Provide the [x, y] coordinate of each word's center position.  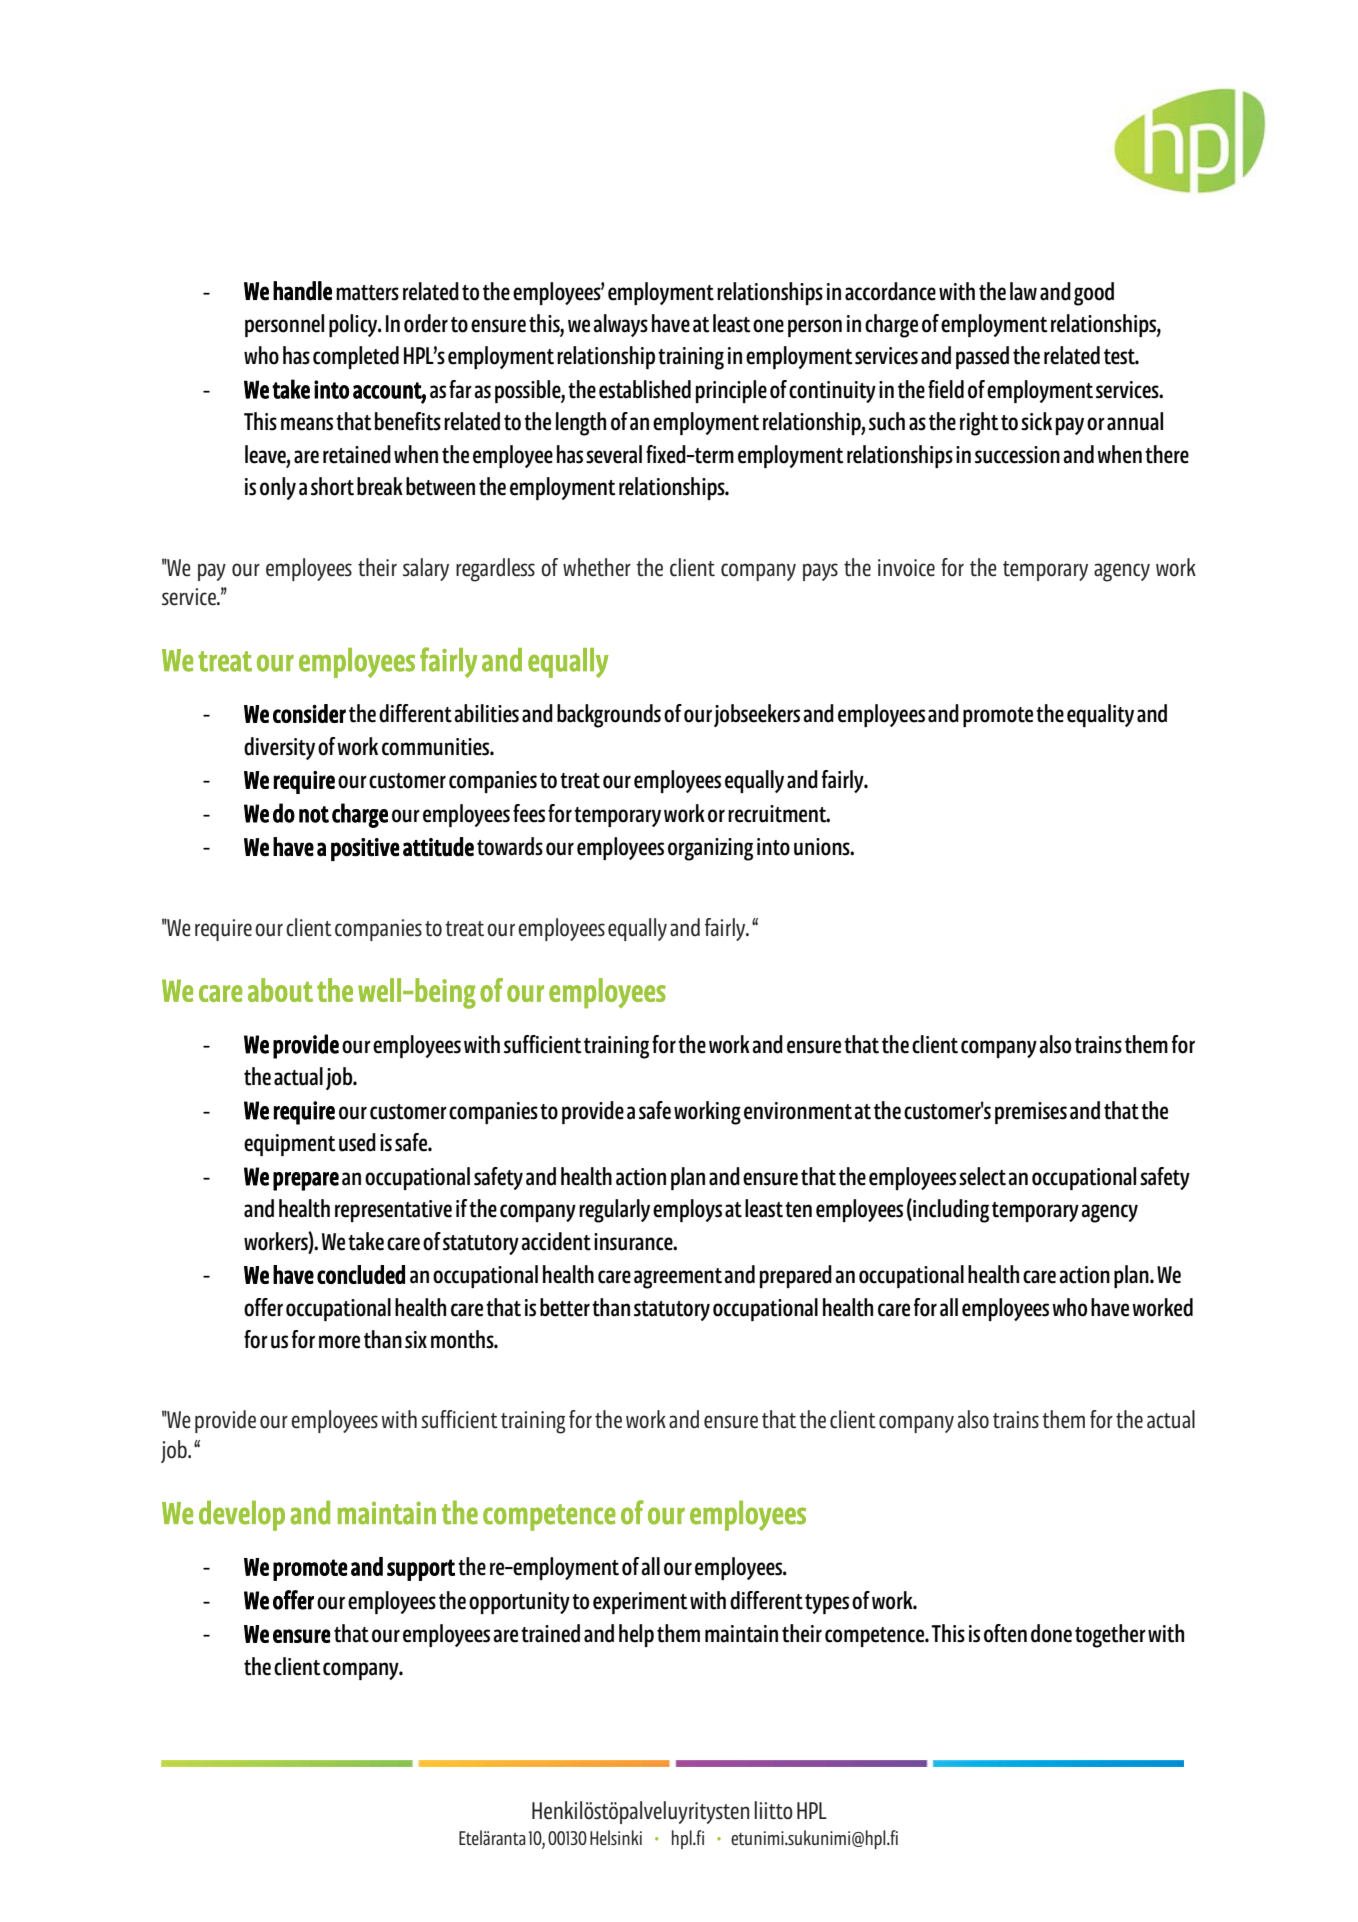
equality [1100, 715]
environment [798, 1111]
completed [356, 357]
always [620, 325]
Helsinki [616, 1837]
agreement [678, 1278]
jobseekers [757, 715]
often [1005, 1633]
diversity [279, 748]
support [421, 1570]
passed [982, 357]
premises [1031, 1113]
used [357, 1142]
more [339, 1342]
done [1051, 1633]
